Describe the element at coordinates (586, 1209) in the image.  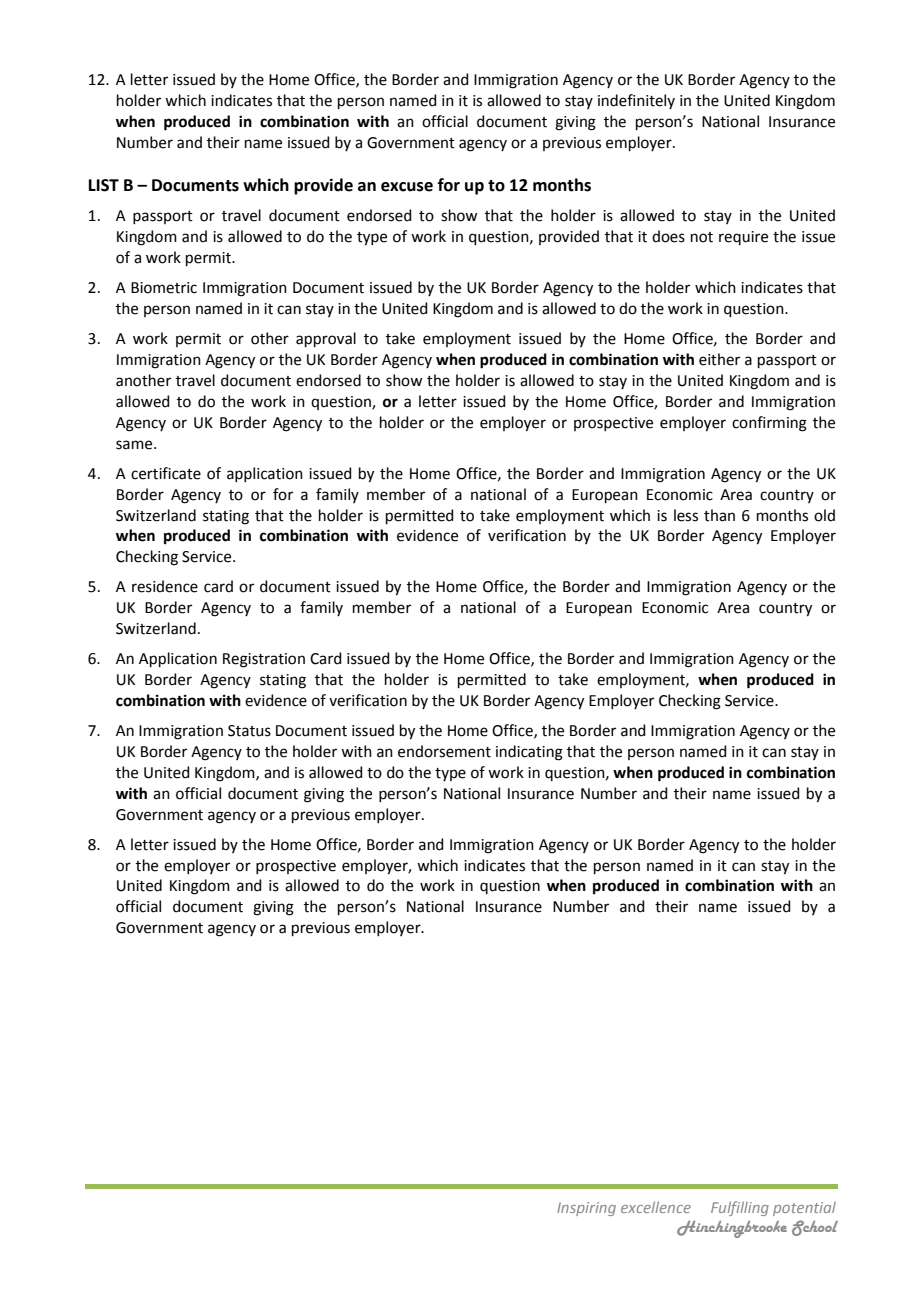
I see `Inspiring` at that location.
